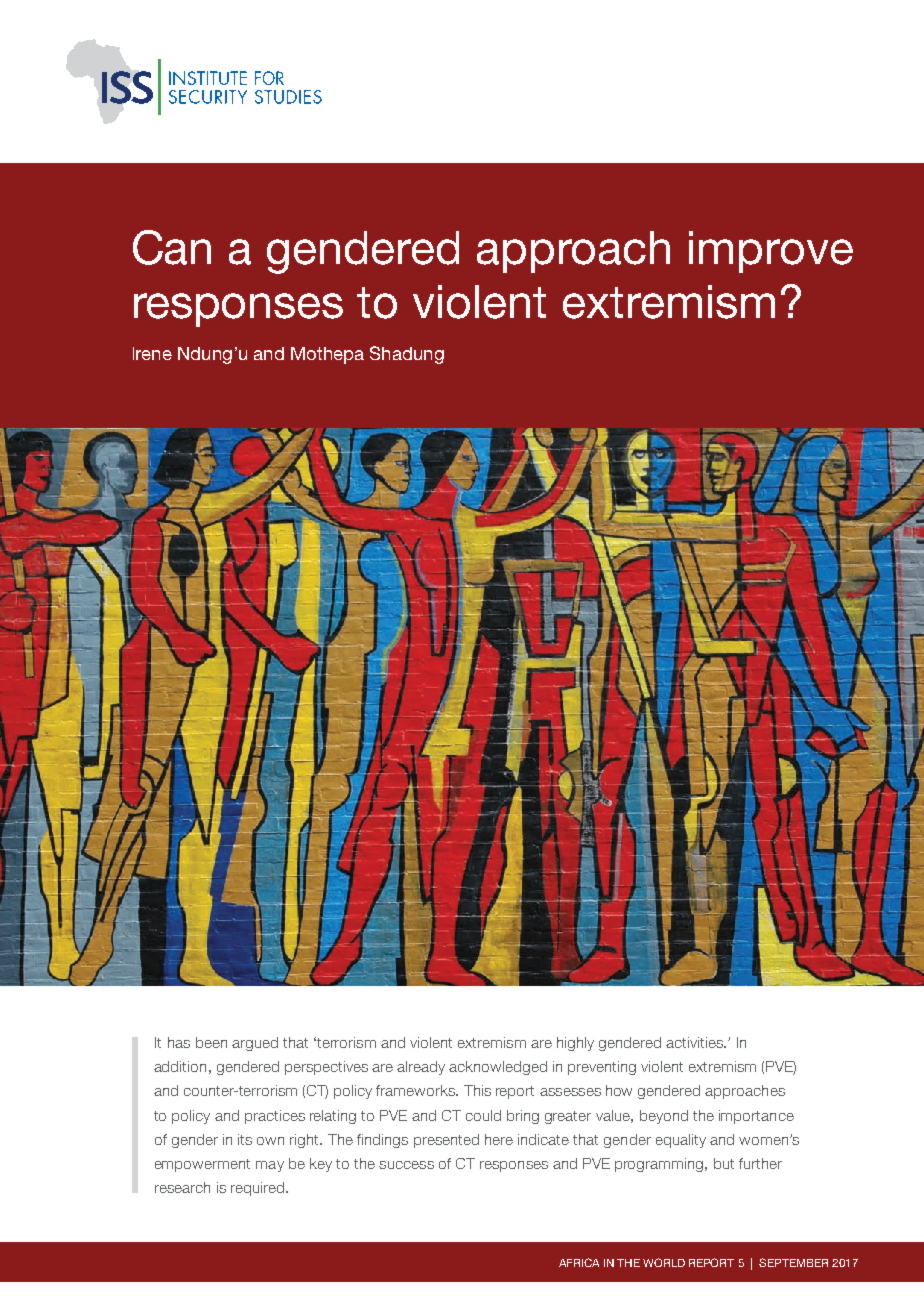  What do you see at coordinates (498, 1068) in the document?
I see `acknowledged` at bounding box center [498, 1068].
